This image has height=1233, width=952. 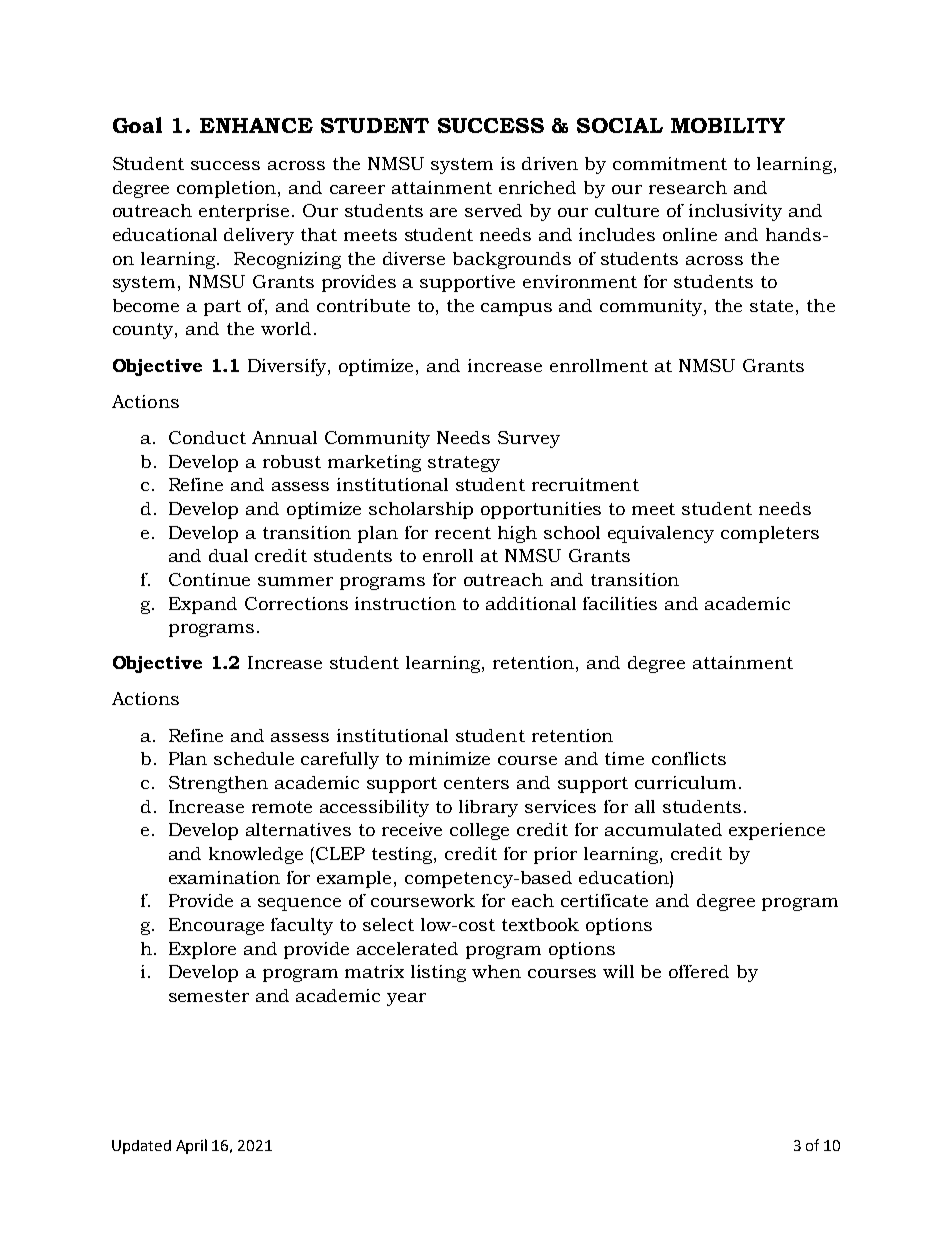 What do you see at coordinates (203, 605) in the image?
I see `Expand` at bounding box center [203, 605].
